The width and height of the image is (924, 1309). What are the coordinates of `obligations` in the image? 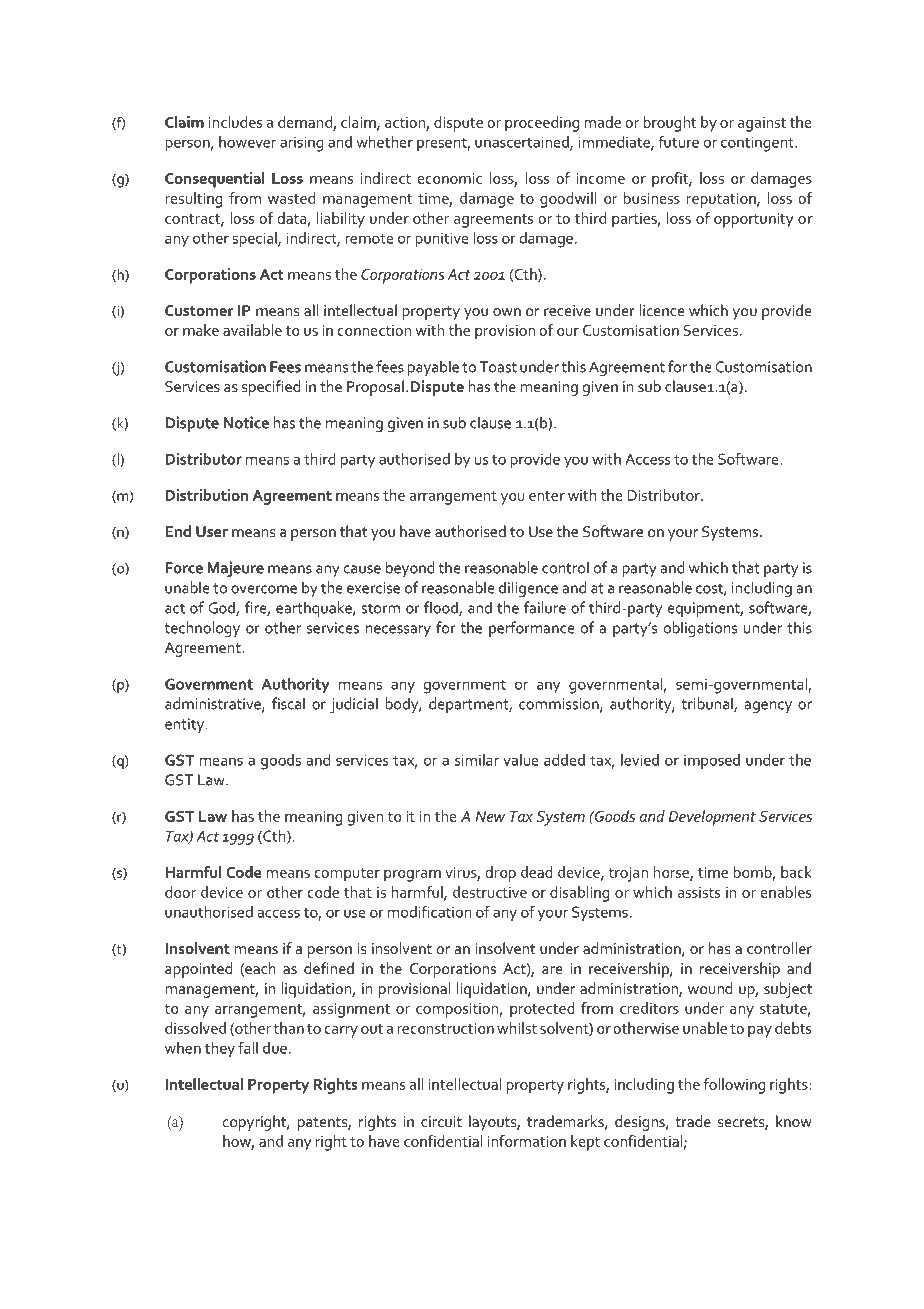 It's located at (700, 629).
